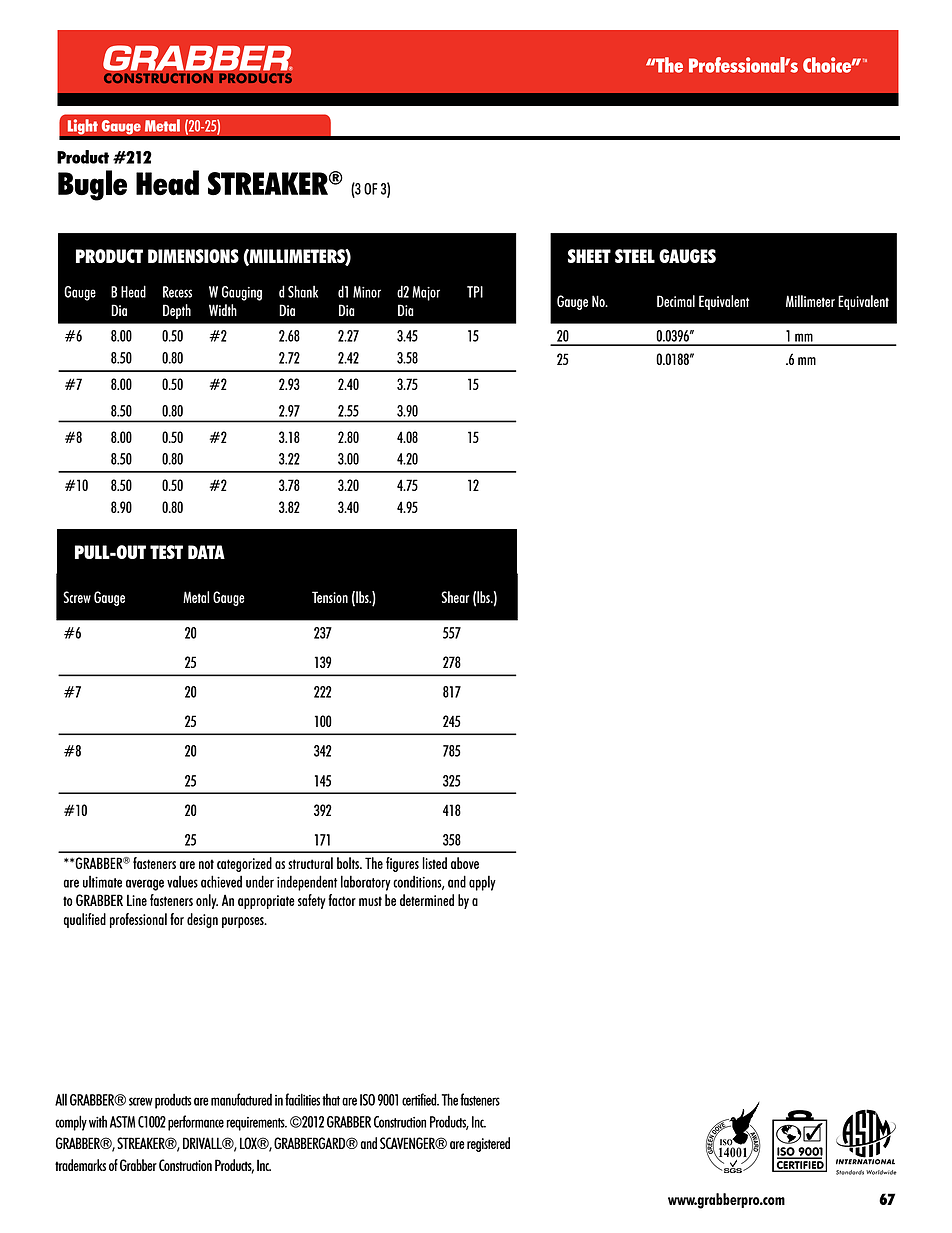 This document has width=952, height=1233. Describe the element at coordinates (177, 292) in the document. I see `Recess` at that location.
